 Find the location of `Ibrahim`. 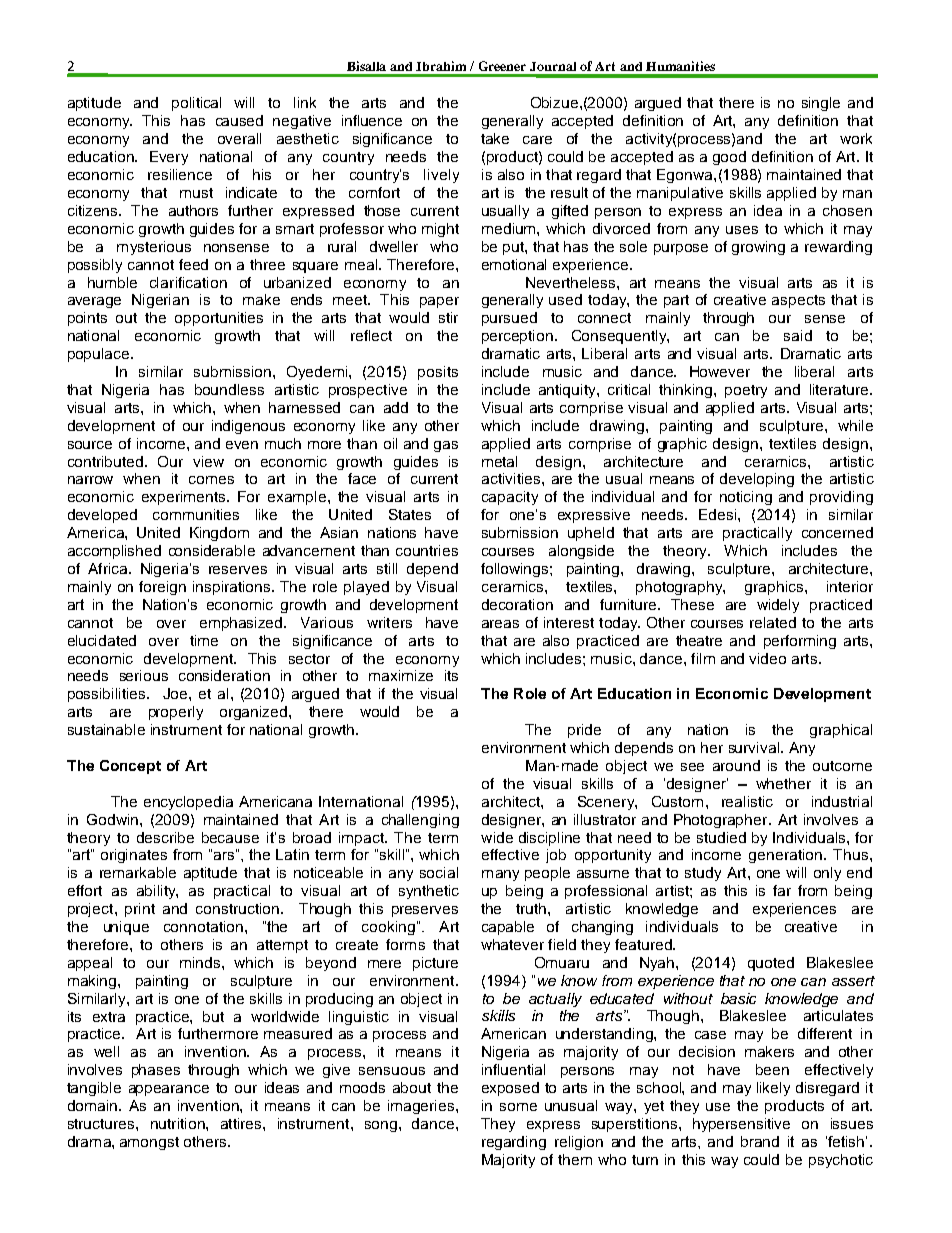

Ibrahim is located at coordinates (441, 66).
